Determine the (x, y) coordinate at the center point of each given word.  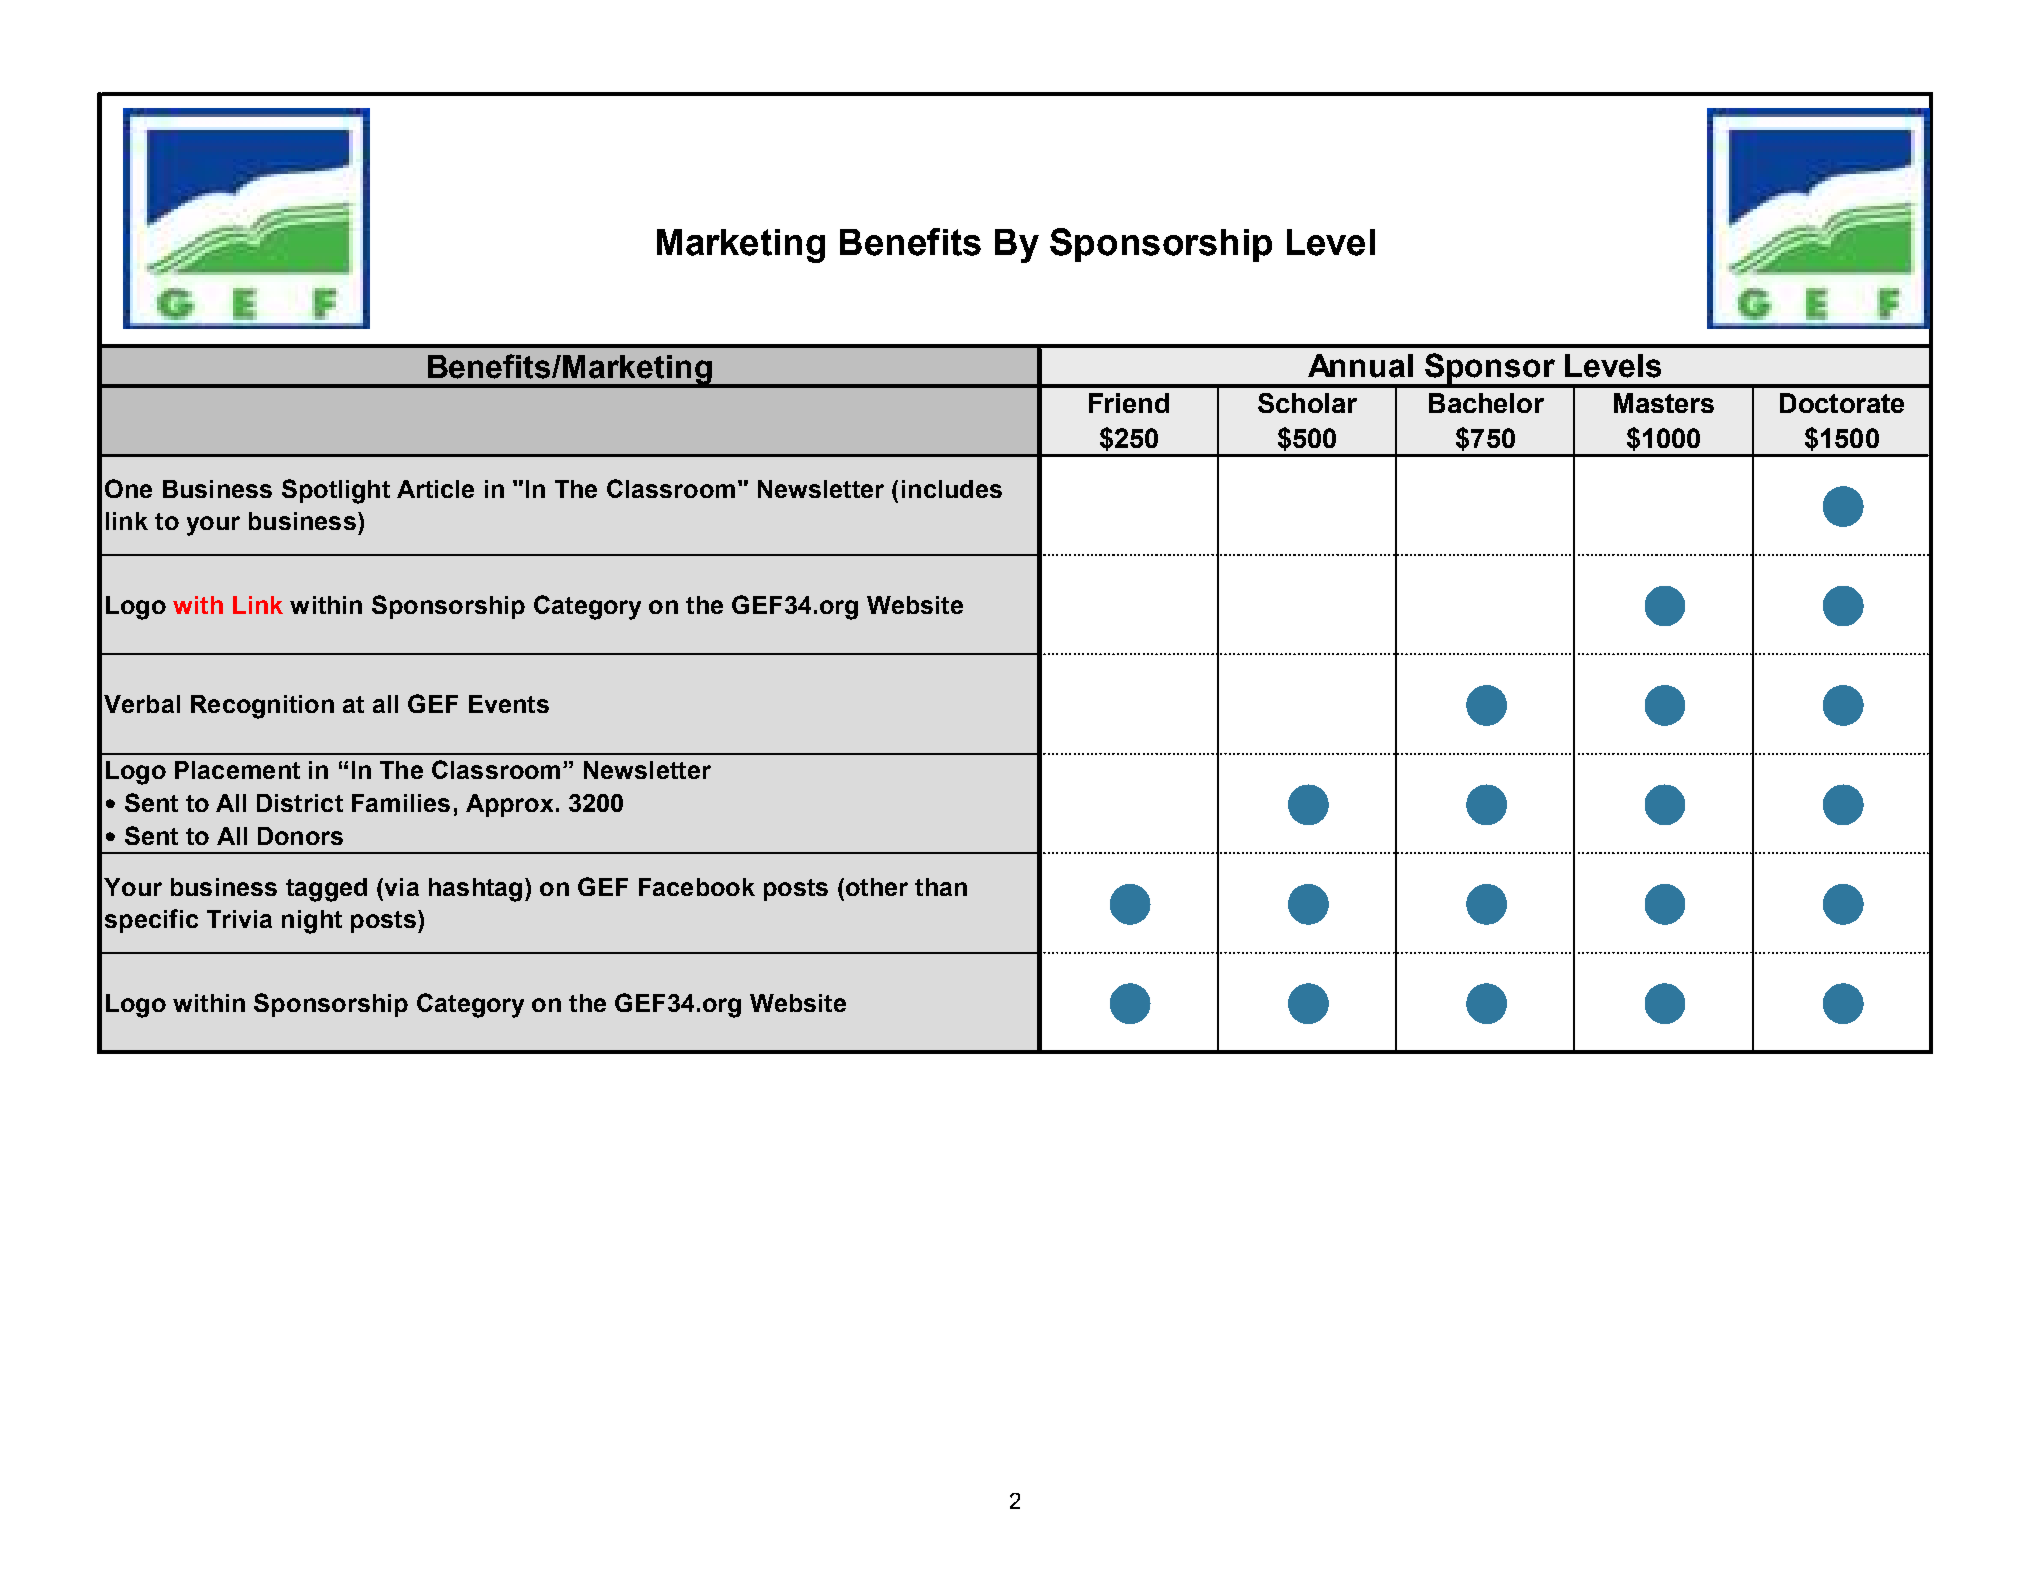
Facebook (697, 887)
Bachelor (1486, 403)
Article (435, 489)
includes (952, 489)
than (941, 887)
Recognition (262, 707)
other (875, 887)
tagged (326, 890)
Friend (1129, 403)
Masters (1664, 403)
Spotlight (336, 491)
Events (509, 704)
